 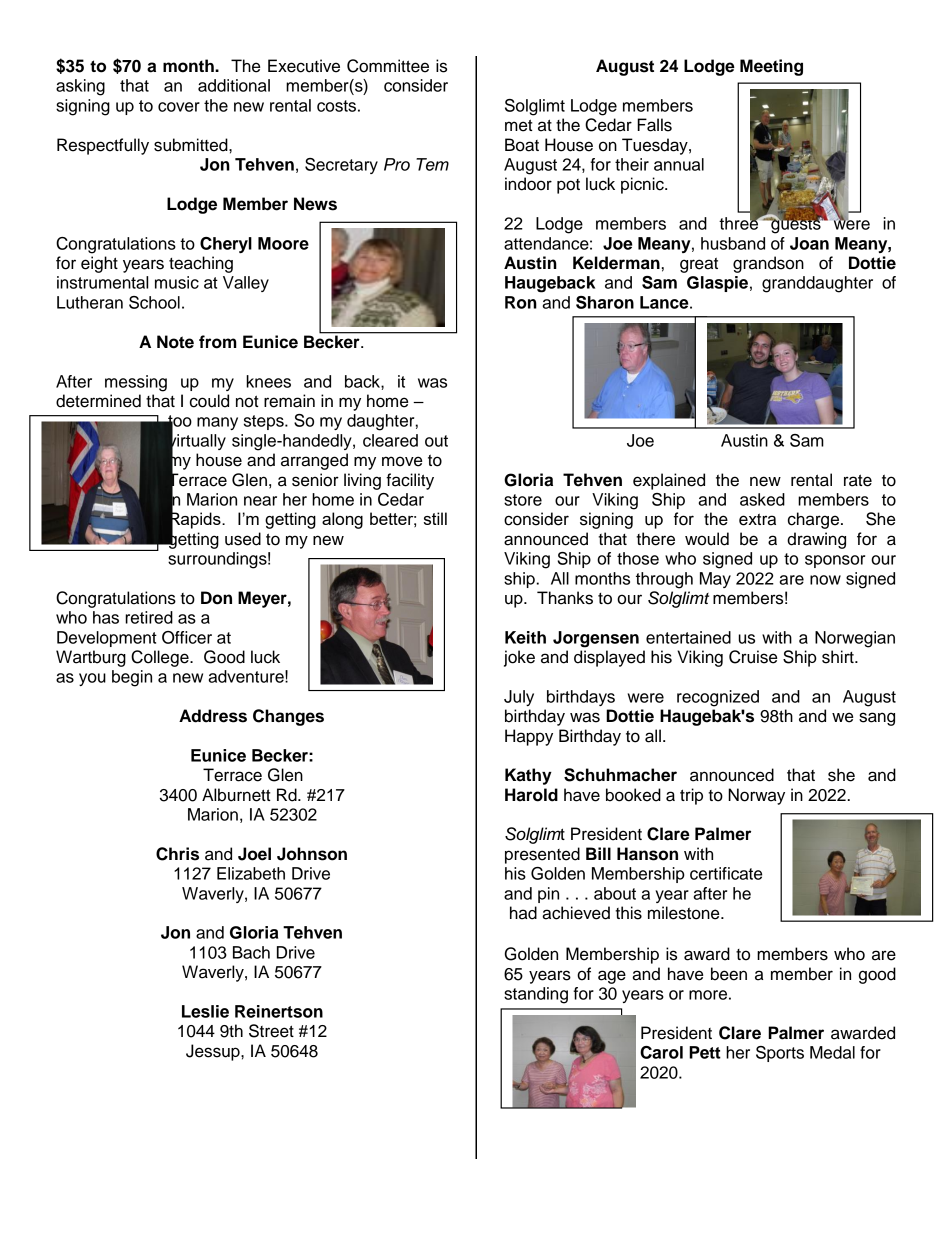 I want to click on Leslie, so click(x=205, y=1011).
